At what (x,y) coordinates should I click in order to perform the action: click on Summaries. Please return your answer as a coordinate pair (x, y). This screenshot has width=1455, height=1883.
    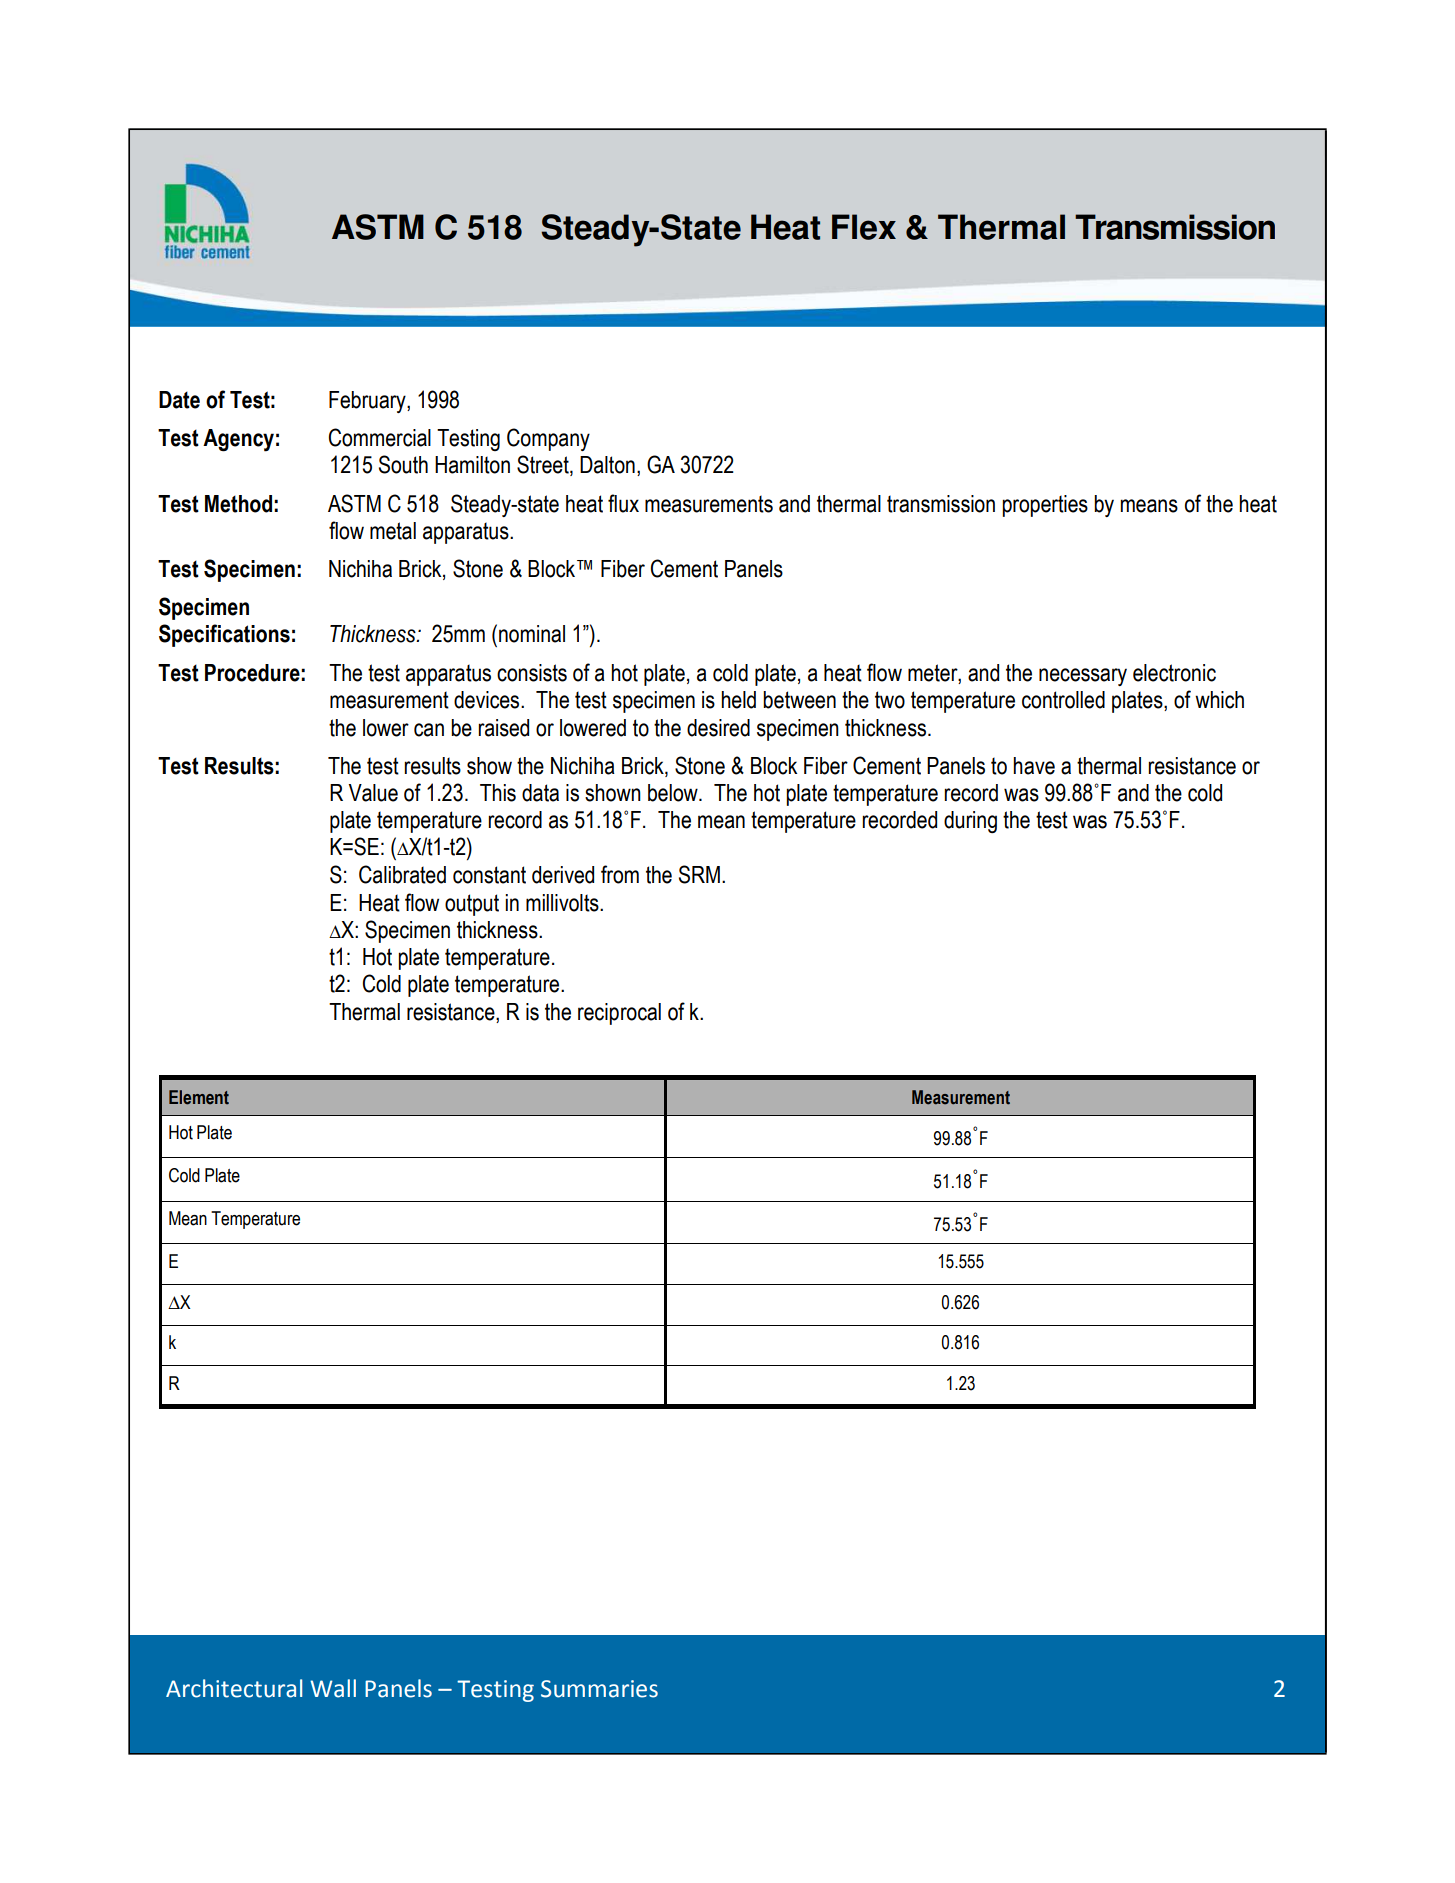
    Looking at the image, I should click on (599, 1689).
